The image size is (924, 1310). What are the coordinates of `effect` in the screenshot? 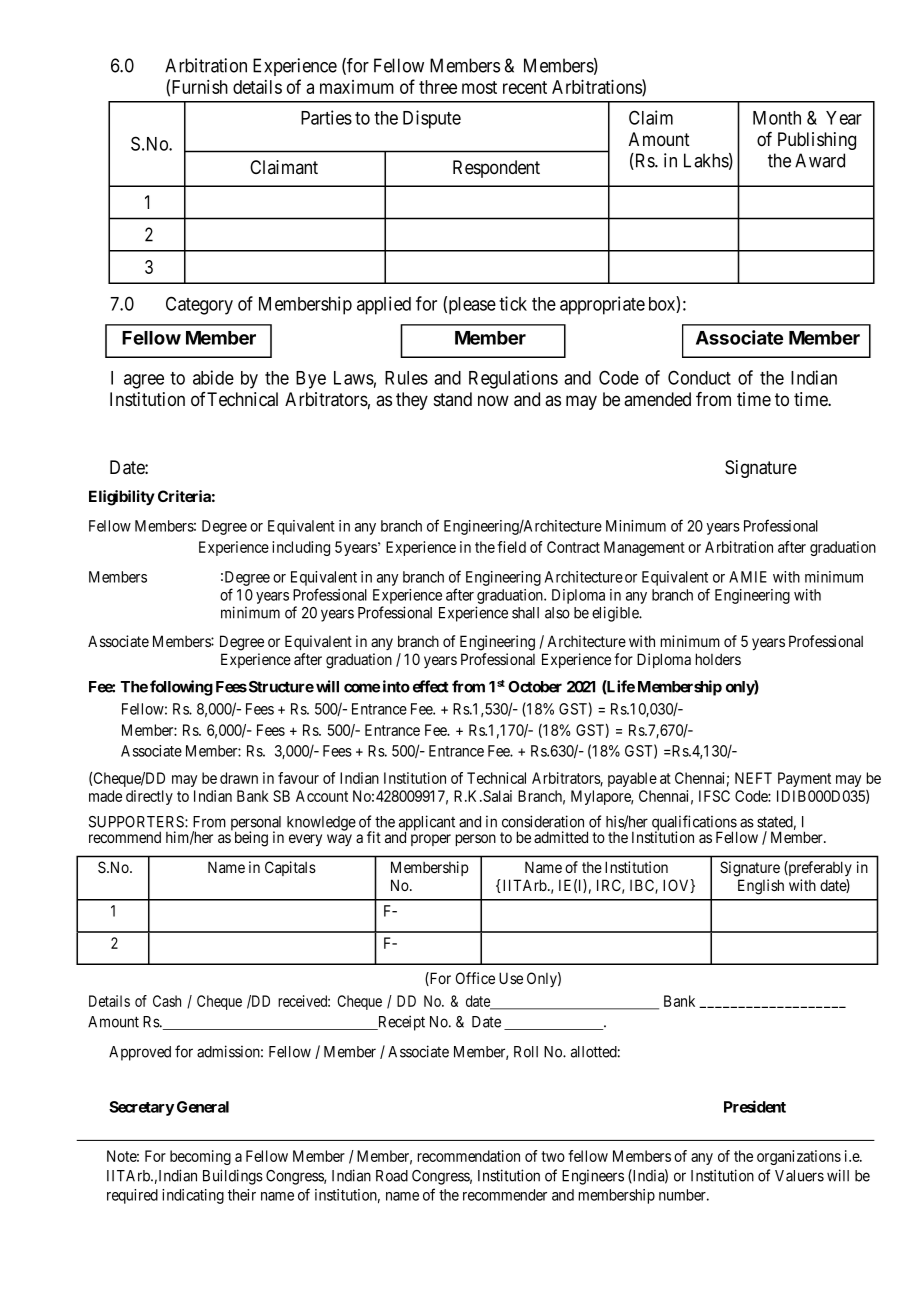 It's located at (431, 686).
